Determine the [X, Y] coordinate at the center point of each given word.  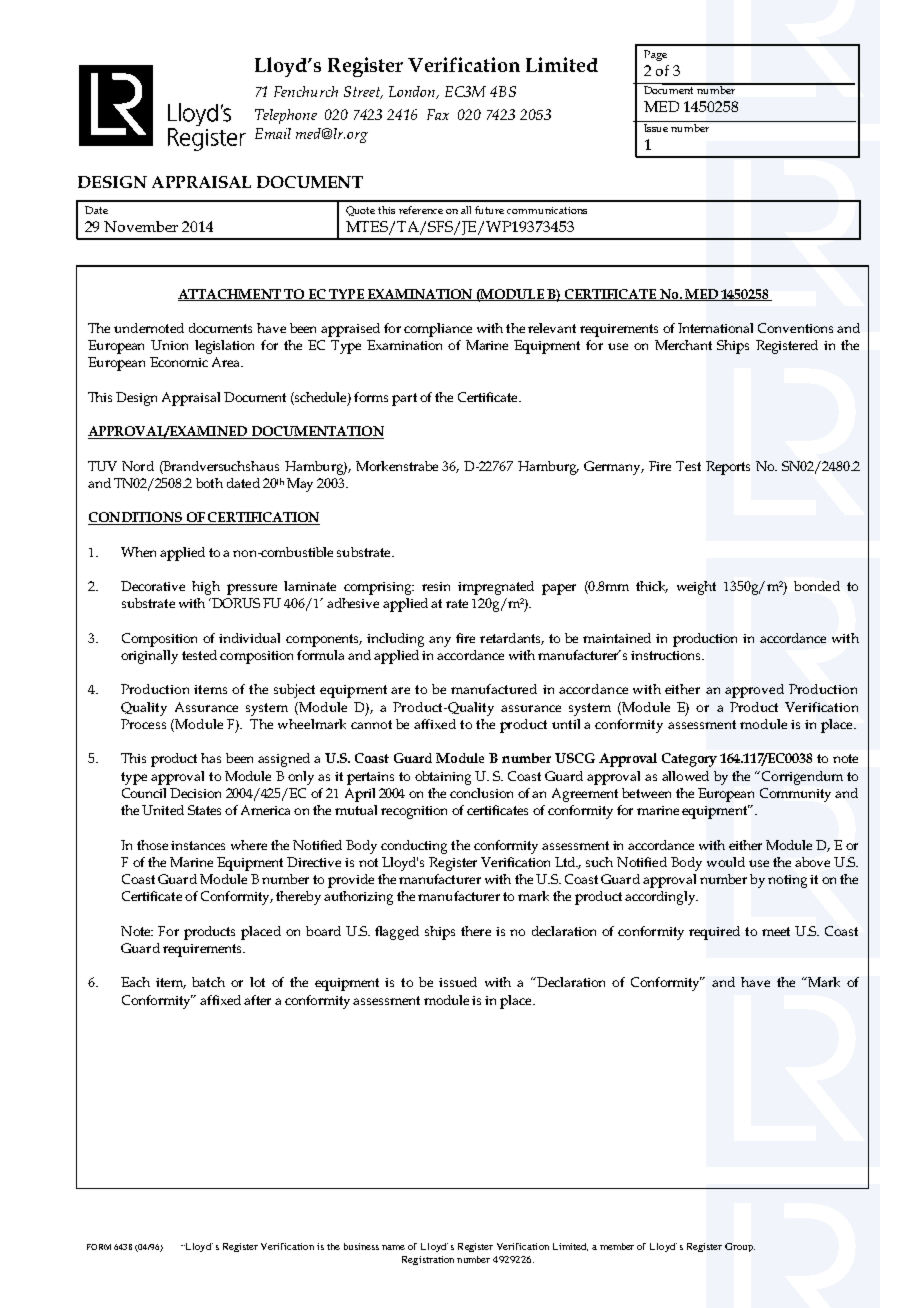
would [726, 862]
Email [273, 133]
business [361, 1246]
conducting [414, 847]
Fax [438, 114]
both [209, 483]
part [404, 399]
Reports [728, 468]
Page [655, 55]
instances [198, 845]
